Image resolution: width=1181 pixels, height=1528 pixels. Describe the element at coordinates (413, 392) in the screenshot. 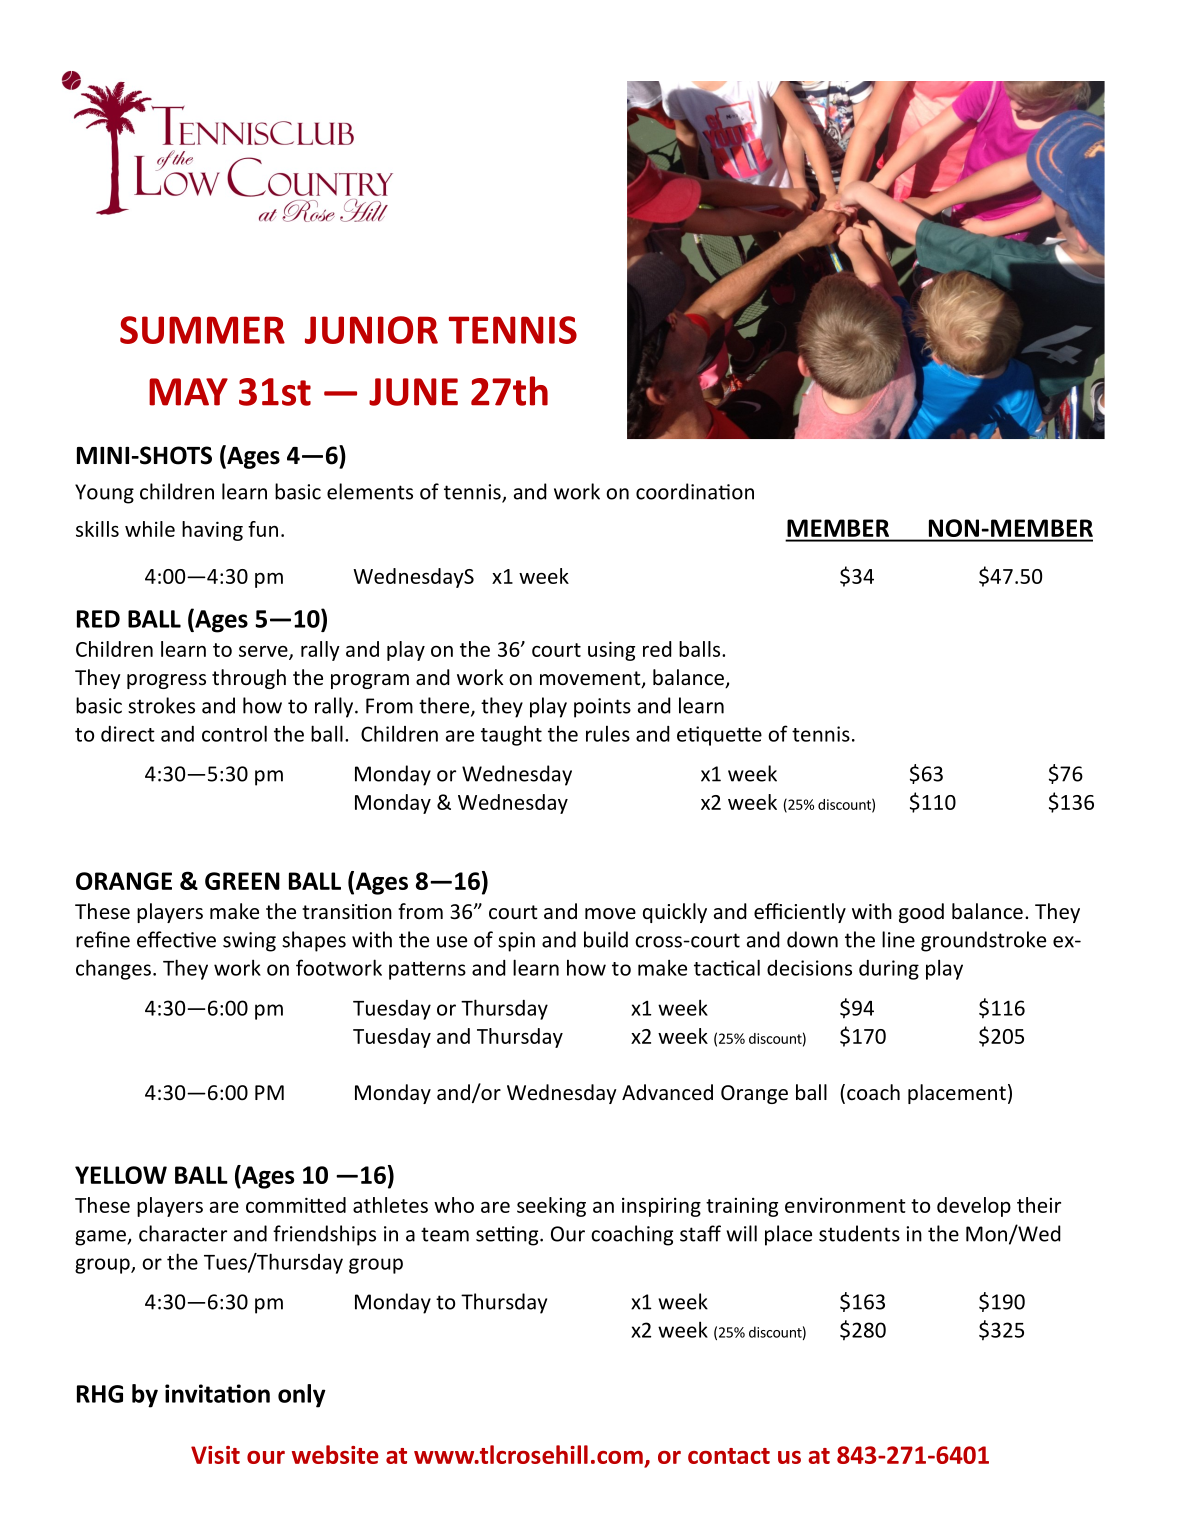

I see `JUNE` at that location.
